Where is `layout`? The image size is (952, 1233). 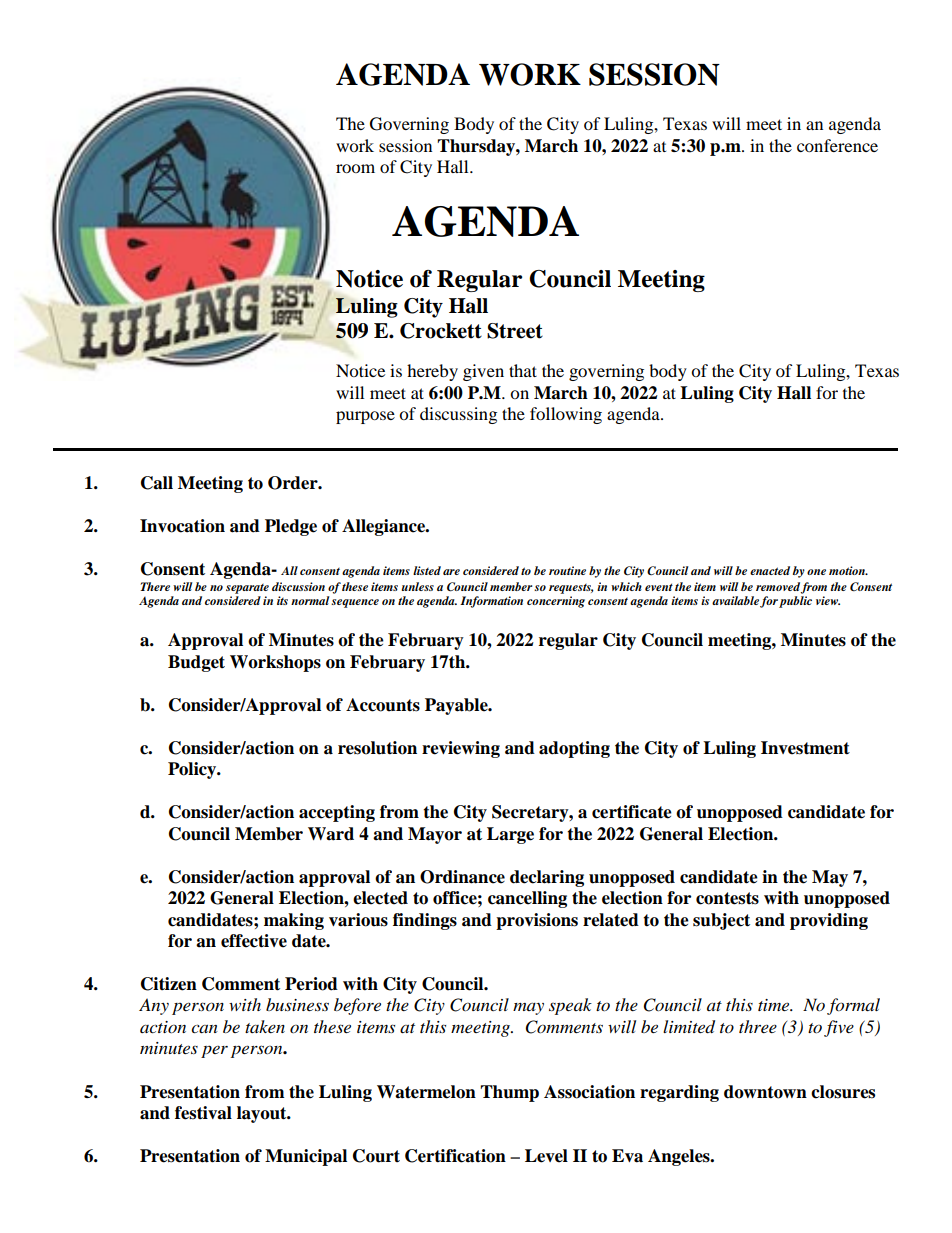
layout is located at coordinates (263, 1114).
